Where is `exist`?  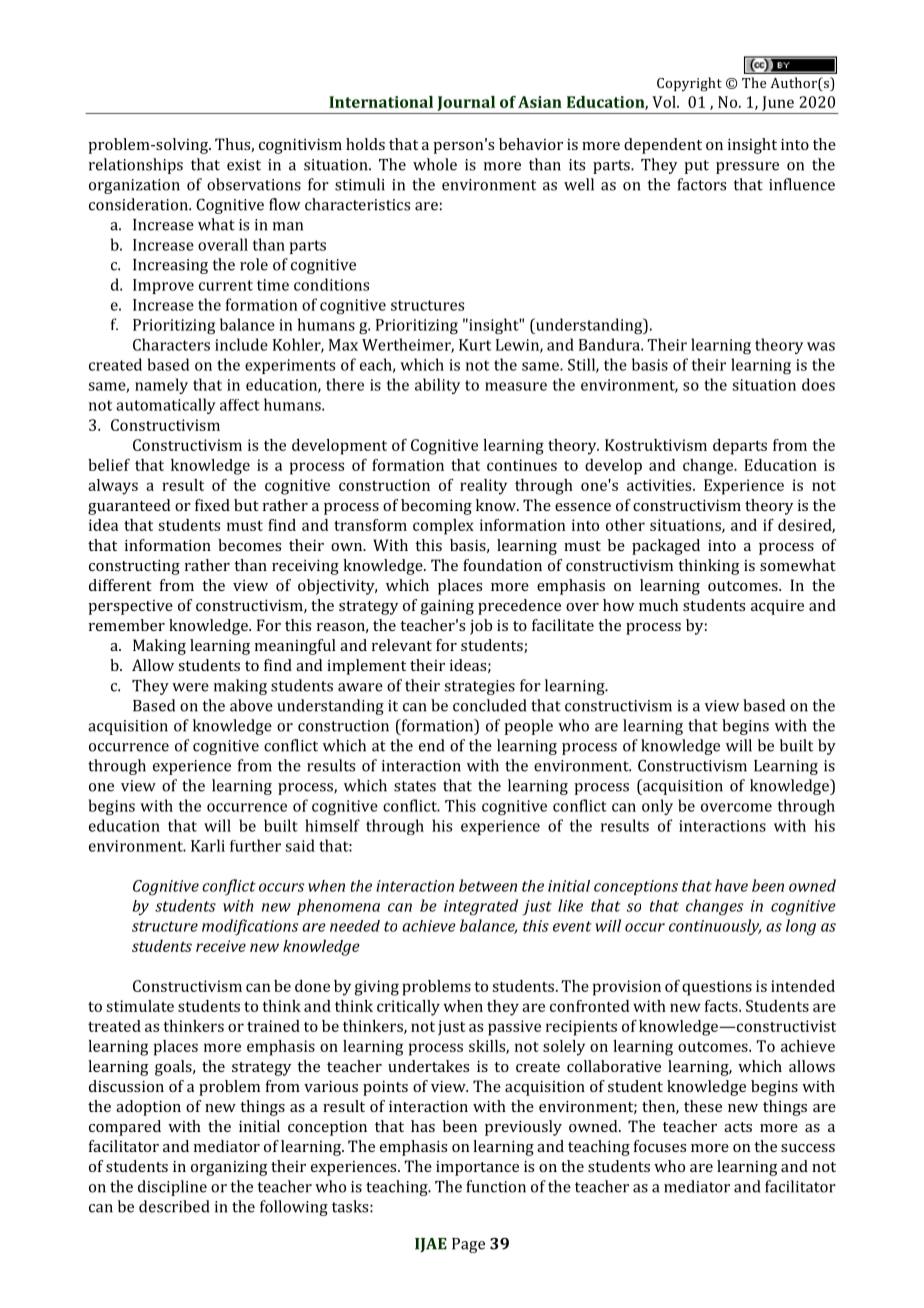
exist is located at coordinates (244, 165).
